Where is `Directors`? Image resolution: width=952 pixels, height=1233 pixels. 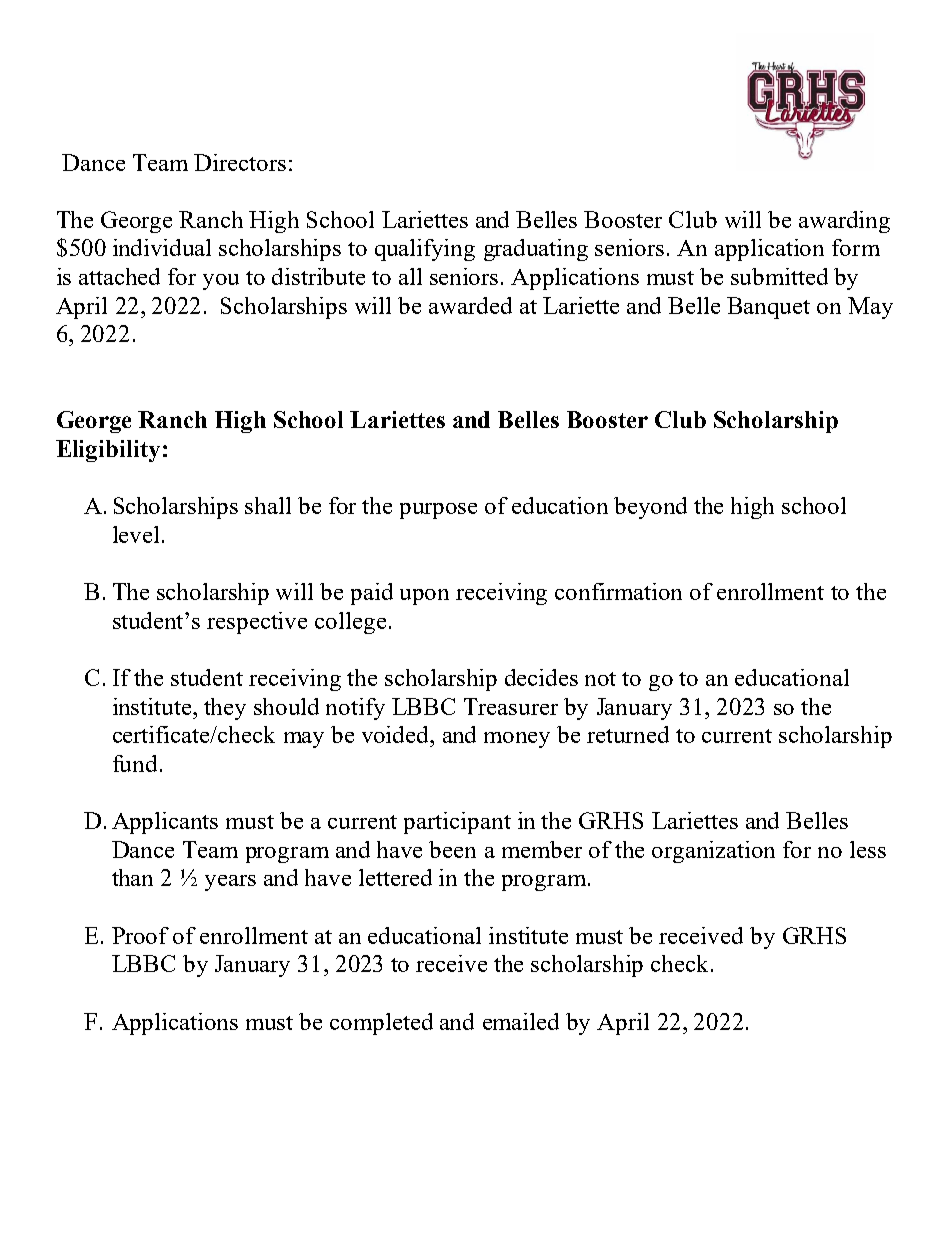 Directors is located at coordinates (240, 162).
